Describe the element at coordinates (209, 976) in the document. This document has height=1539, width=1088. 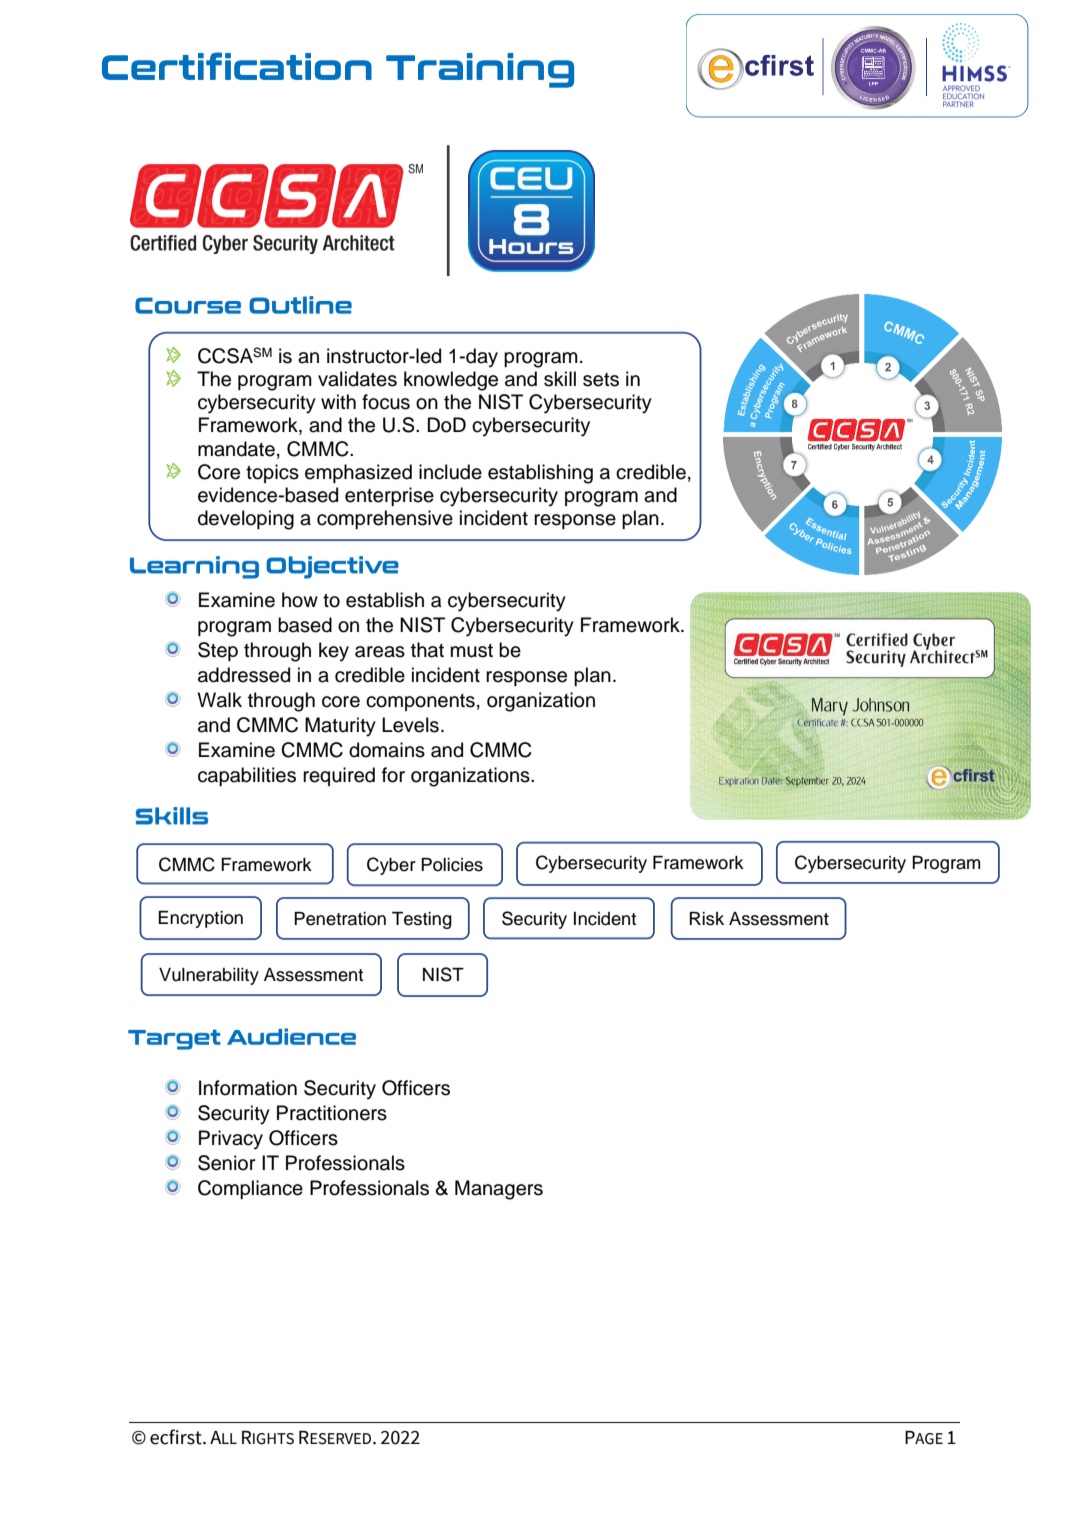
I see `Vulnerability` at that location.
